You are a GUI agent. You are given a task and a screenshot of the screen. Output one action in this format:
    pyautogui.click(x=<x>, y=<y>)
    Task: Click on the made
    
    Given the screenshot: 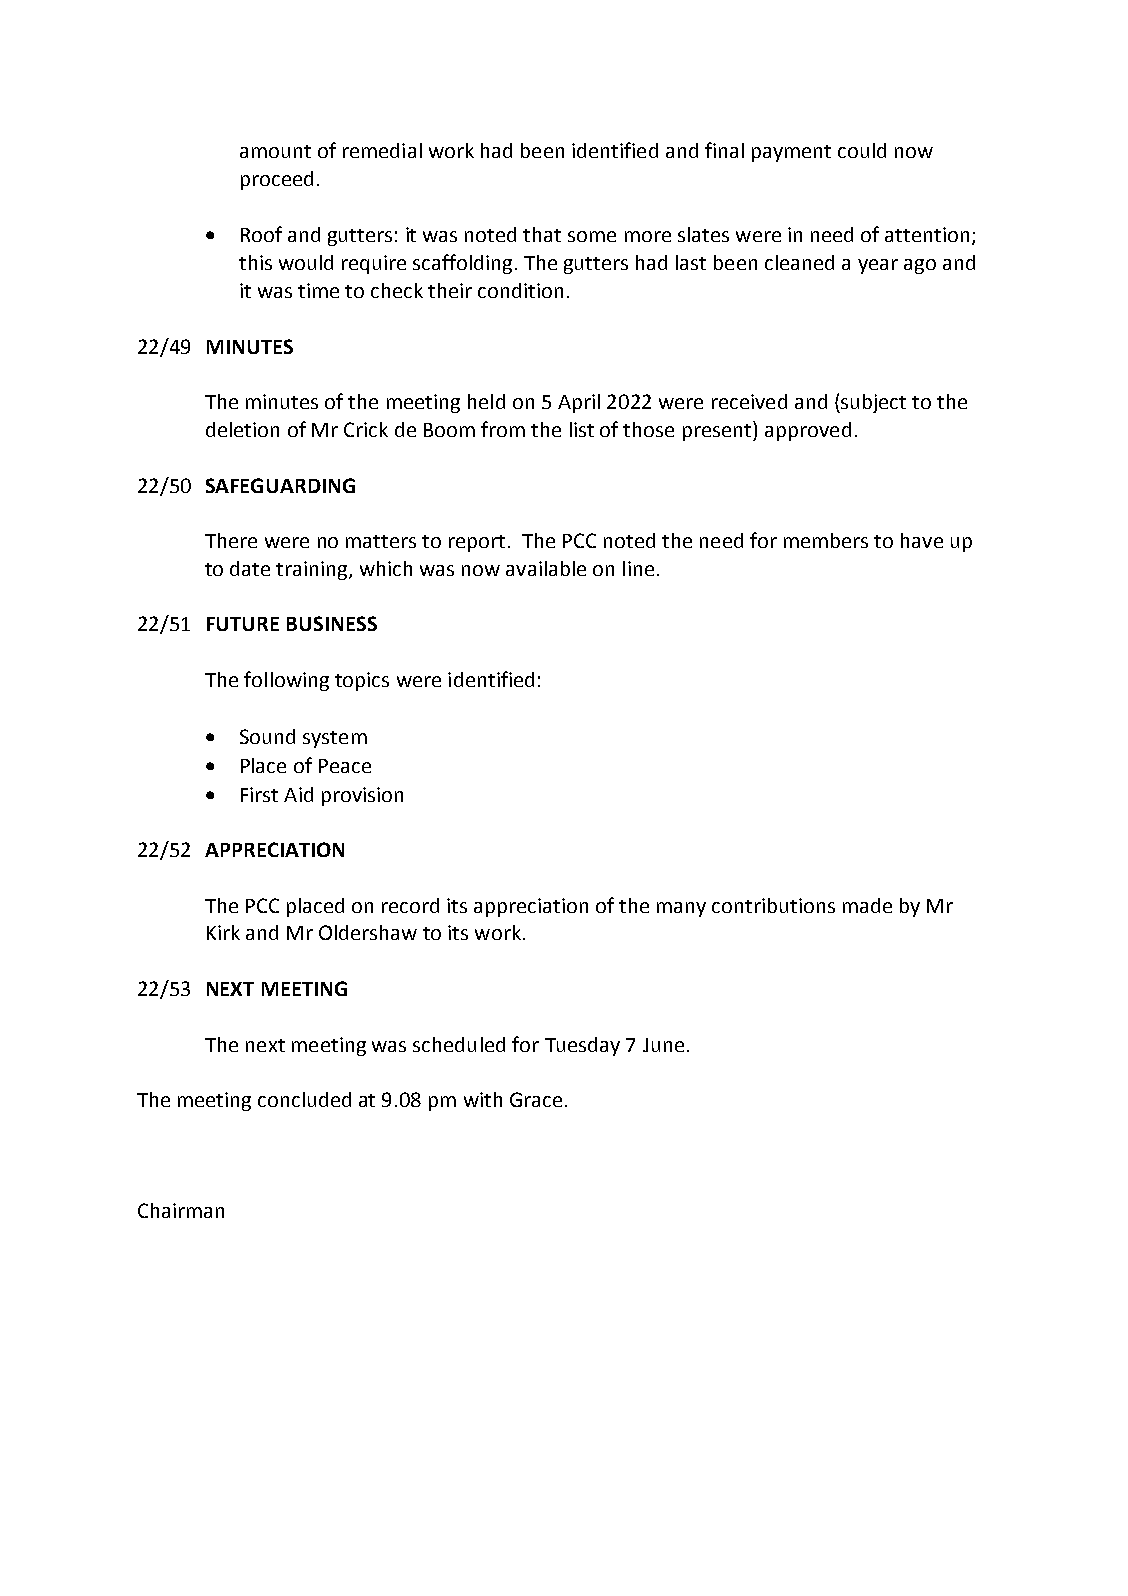 What is the action you would take?
    pyautogui.click(x=867, y=905)
